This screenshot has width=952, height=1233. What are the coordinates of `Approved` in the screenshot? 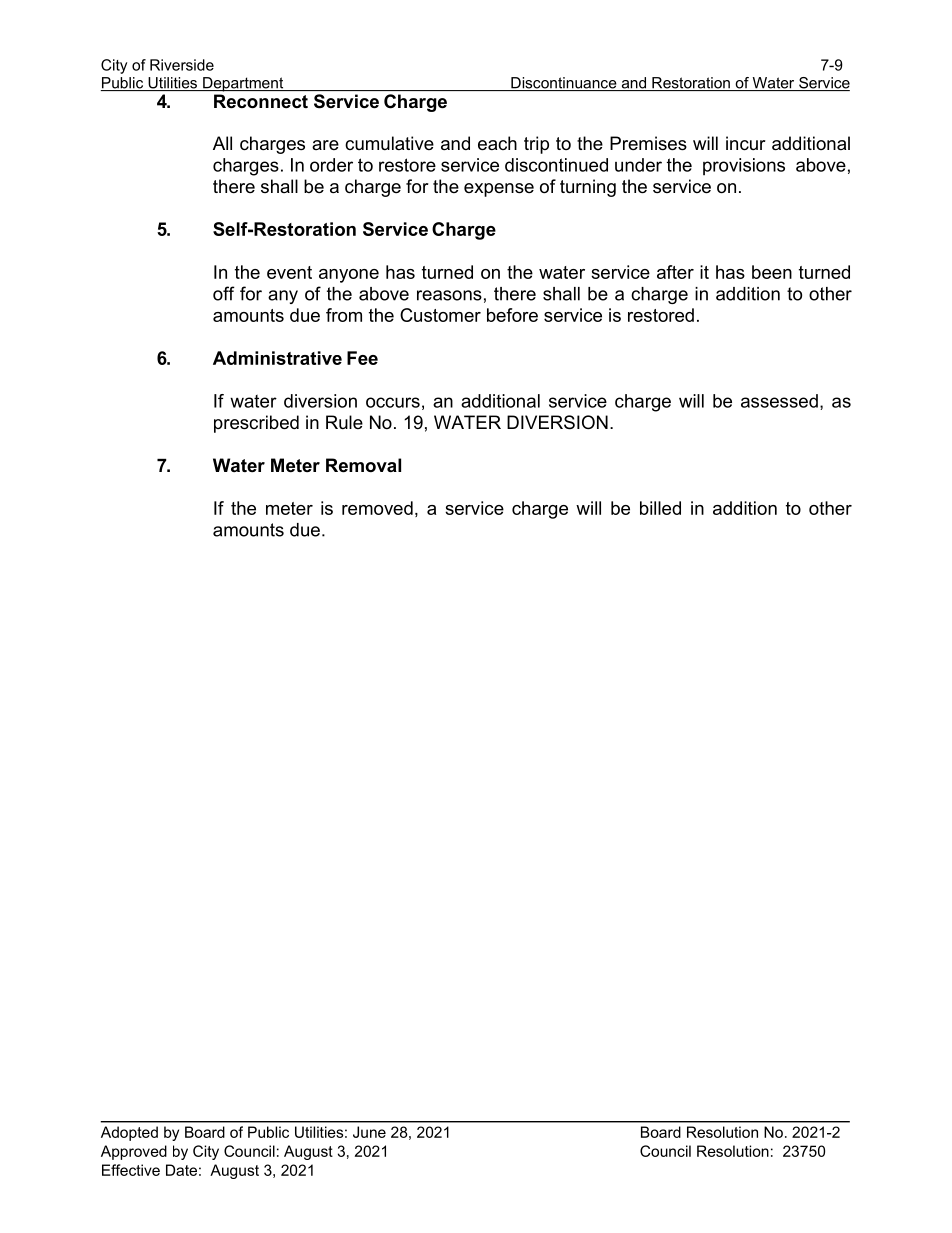 It's located at (134, 1152).
